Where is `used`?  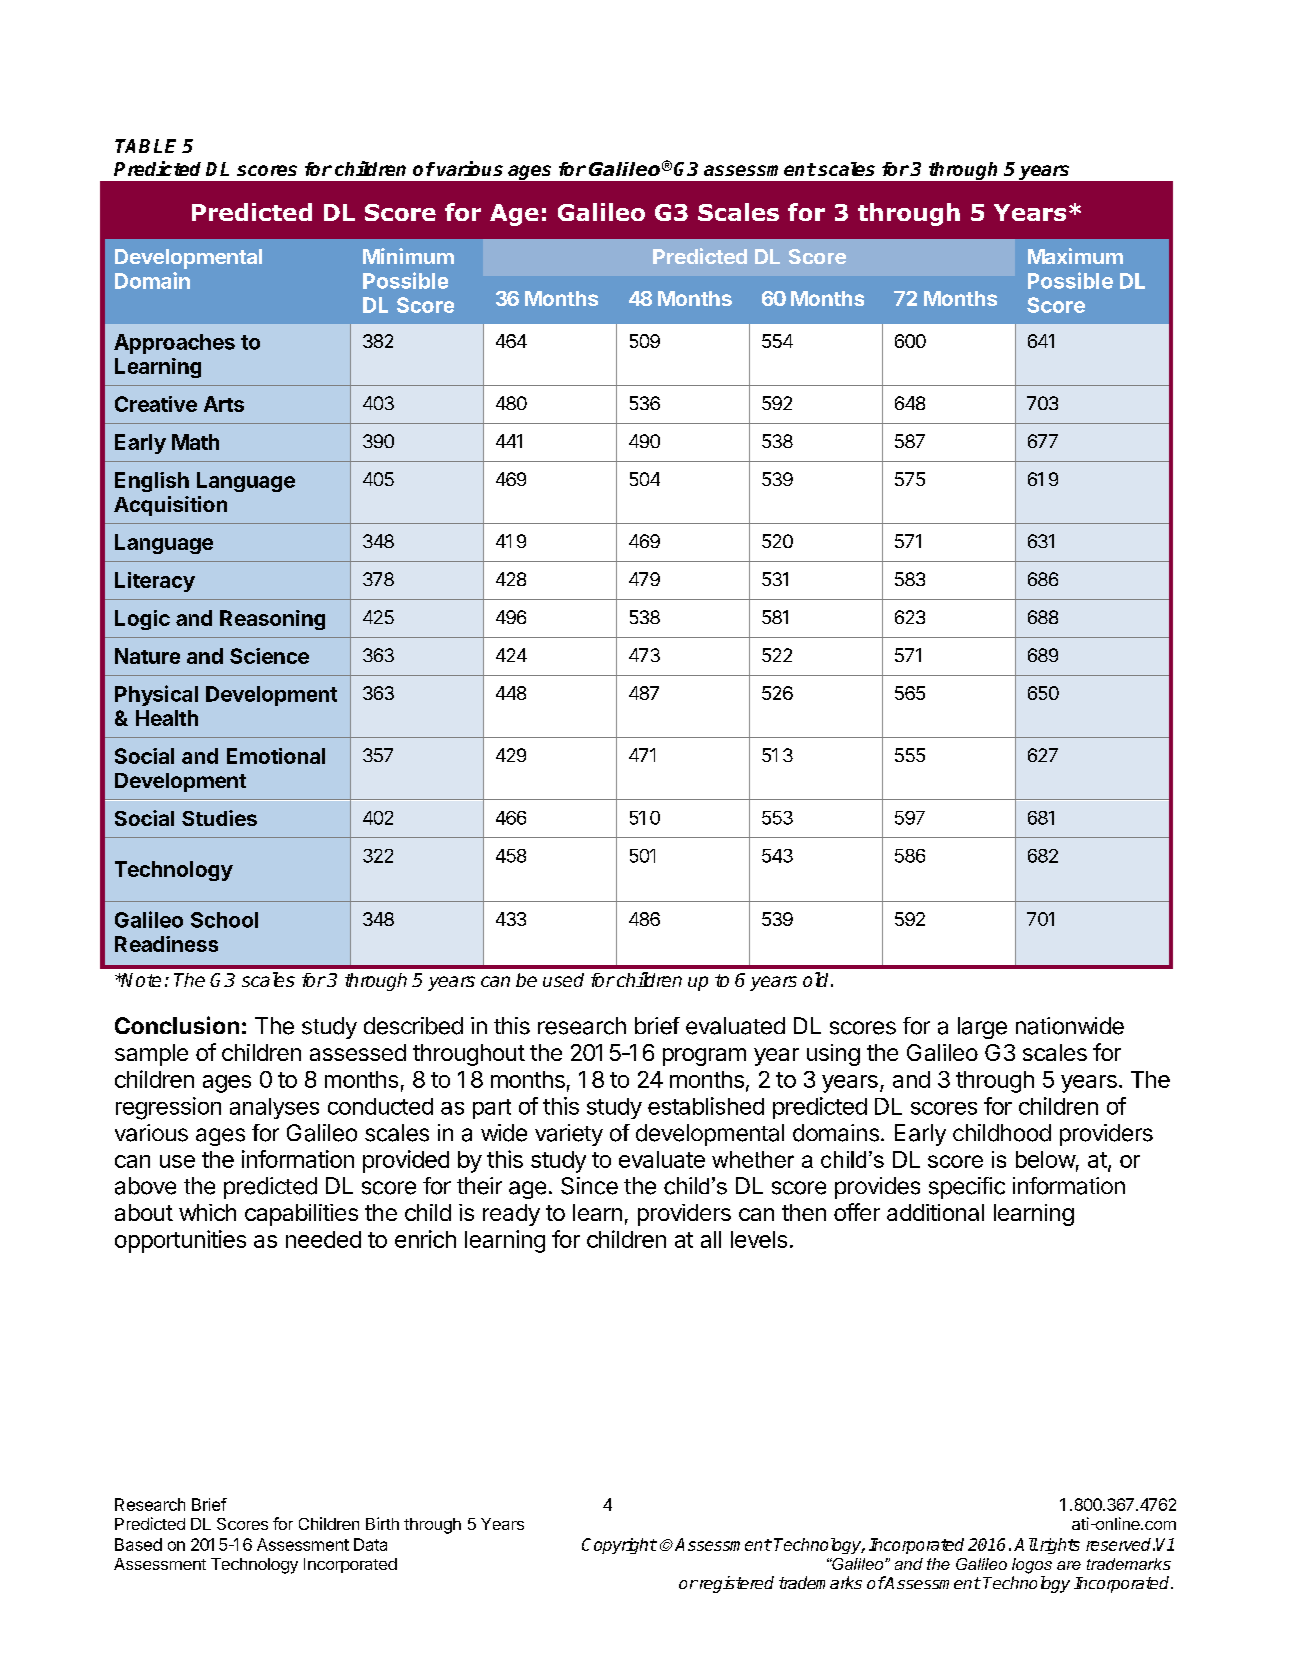
used is located at coordinates (563, 980).
